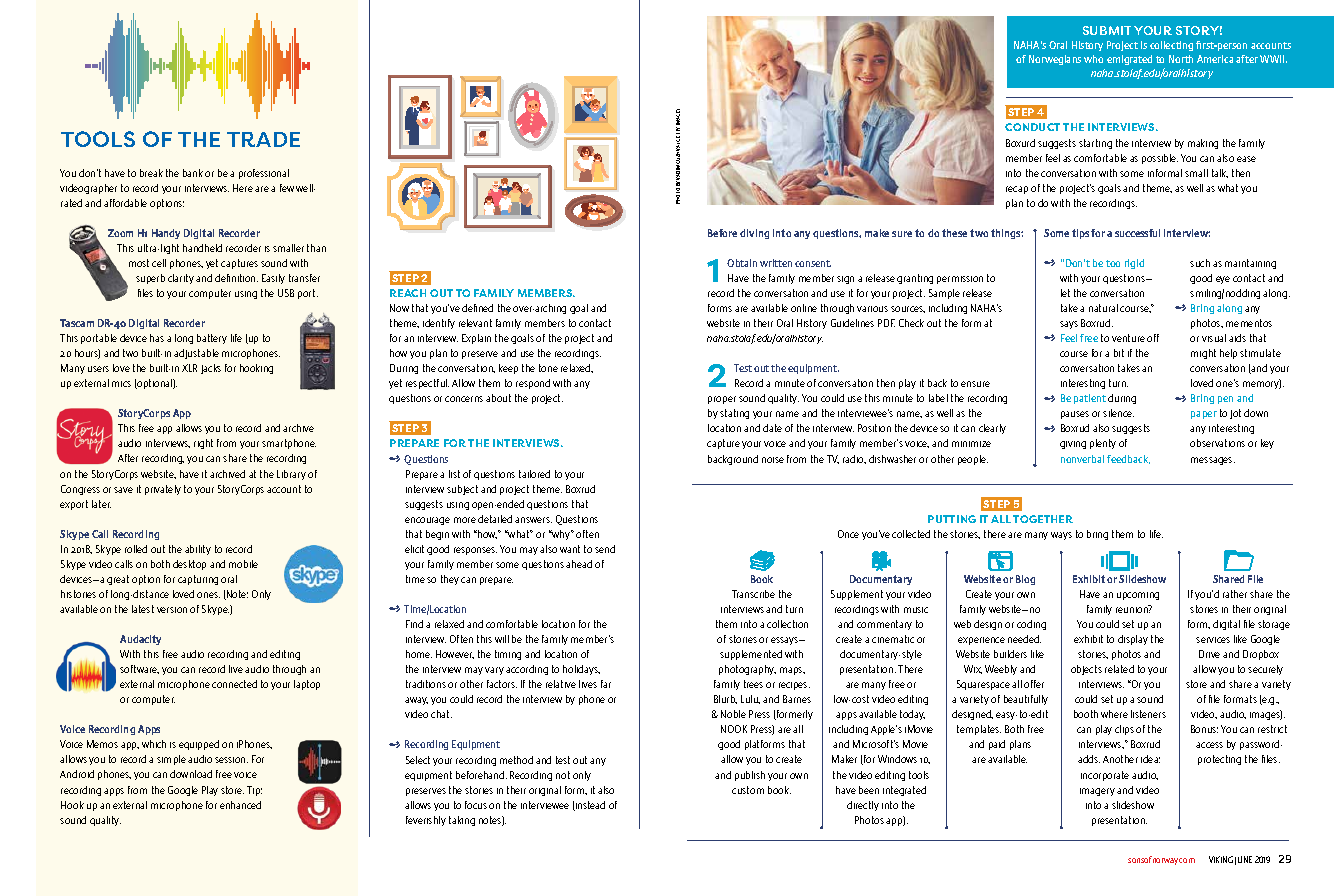 The width and height of the screenshot is (1334, 896). I want to click on USB, so click(286, 293).
